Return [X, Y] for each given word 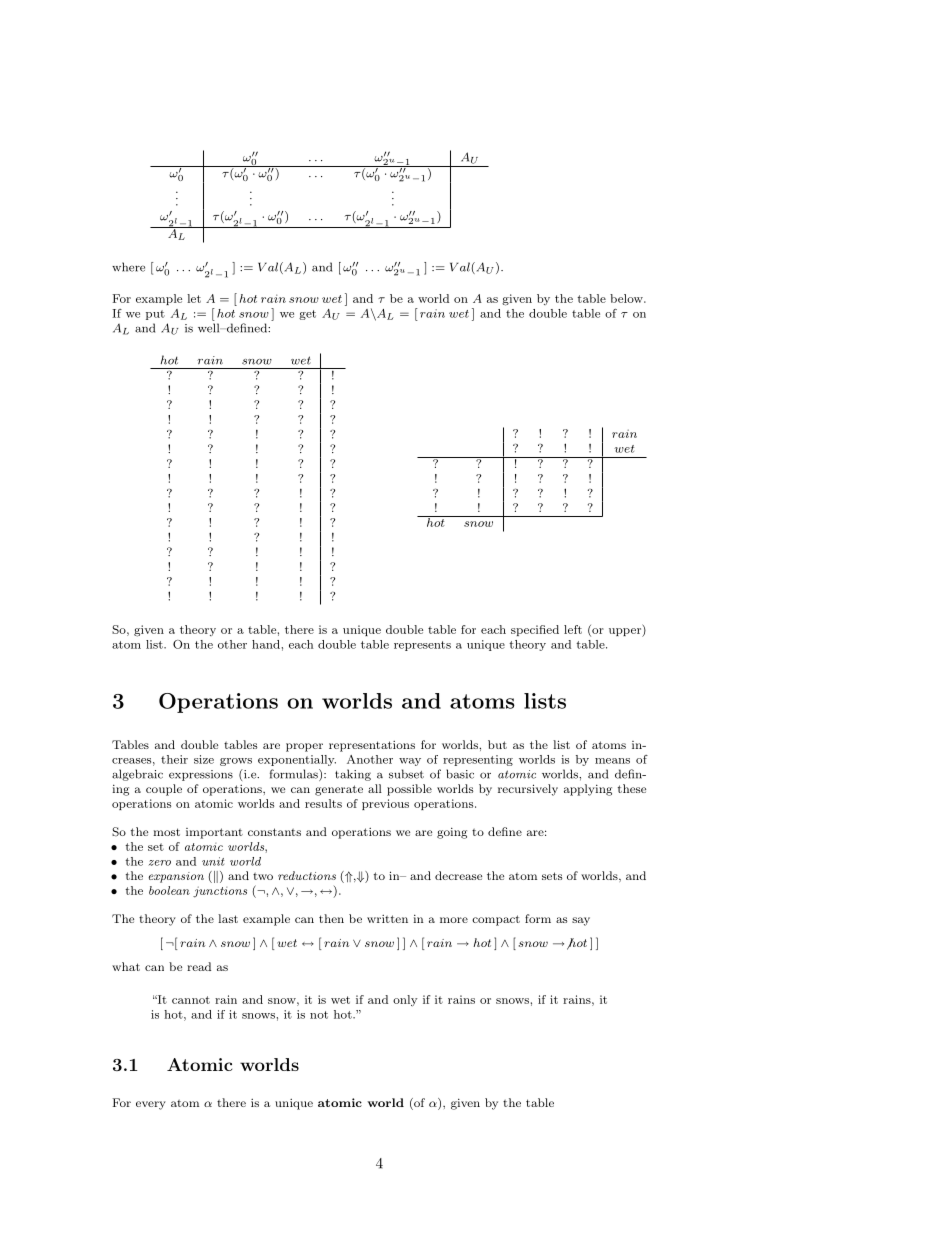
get [307, 315]
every [151, 1105]
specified [535, 630]
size [204, 759]
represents [422, 646]
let [194, 298]
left [573, 629]
